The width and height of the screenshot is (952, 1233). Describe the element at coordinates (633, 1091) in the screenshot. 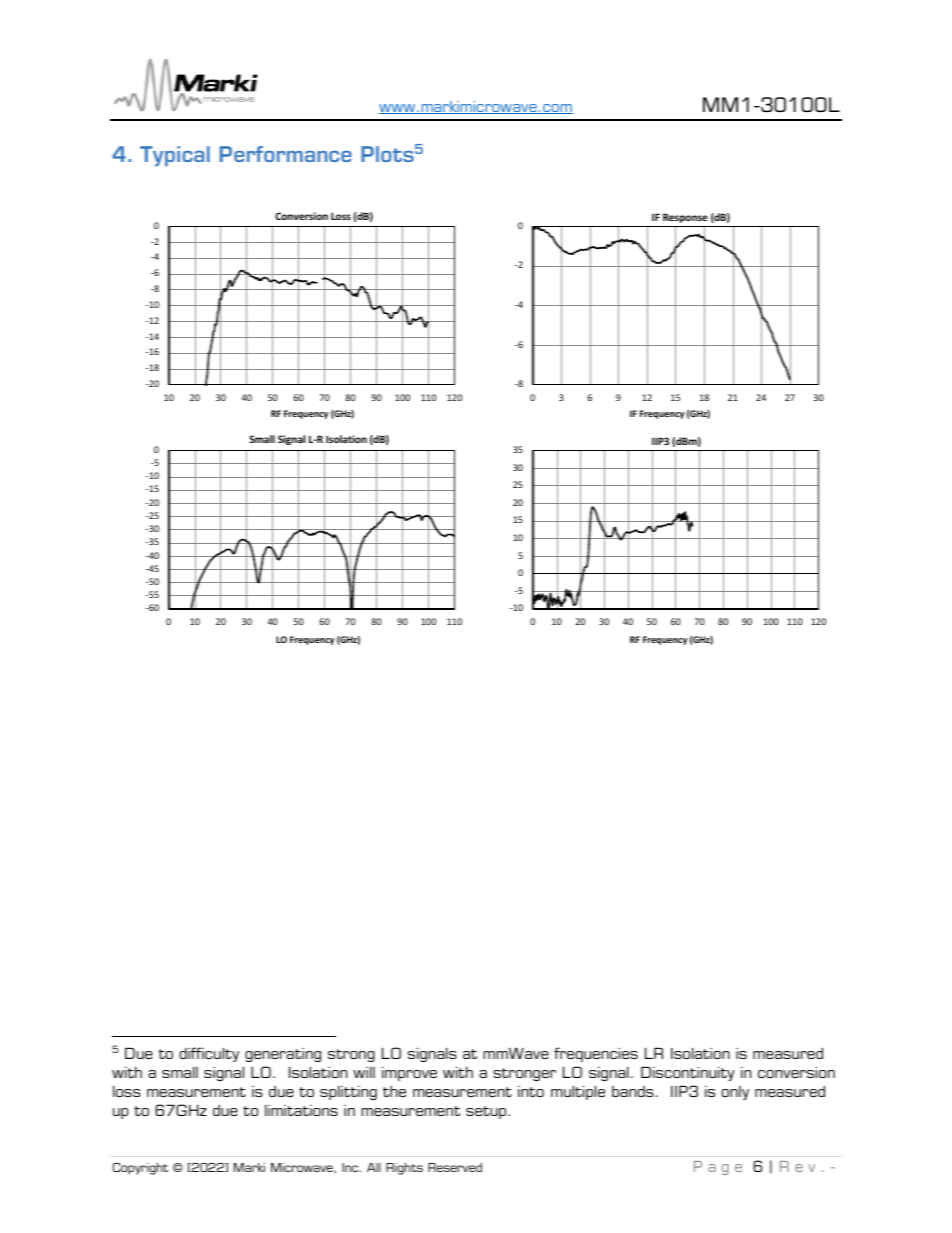

I see `bands` at that location.
